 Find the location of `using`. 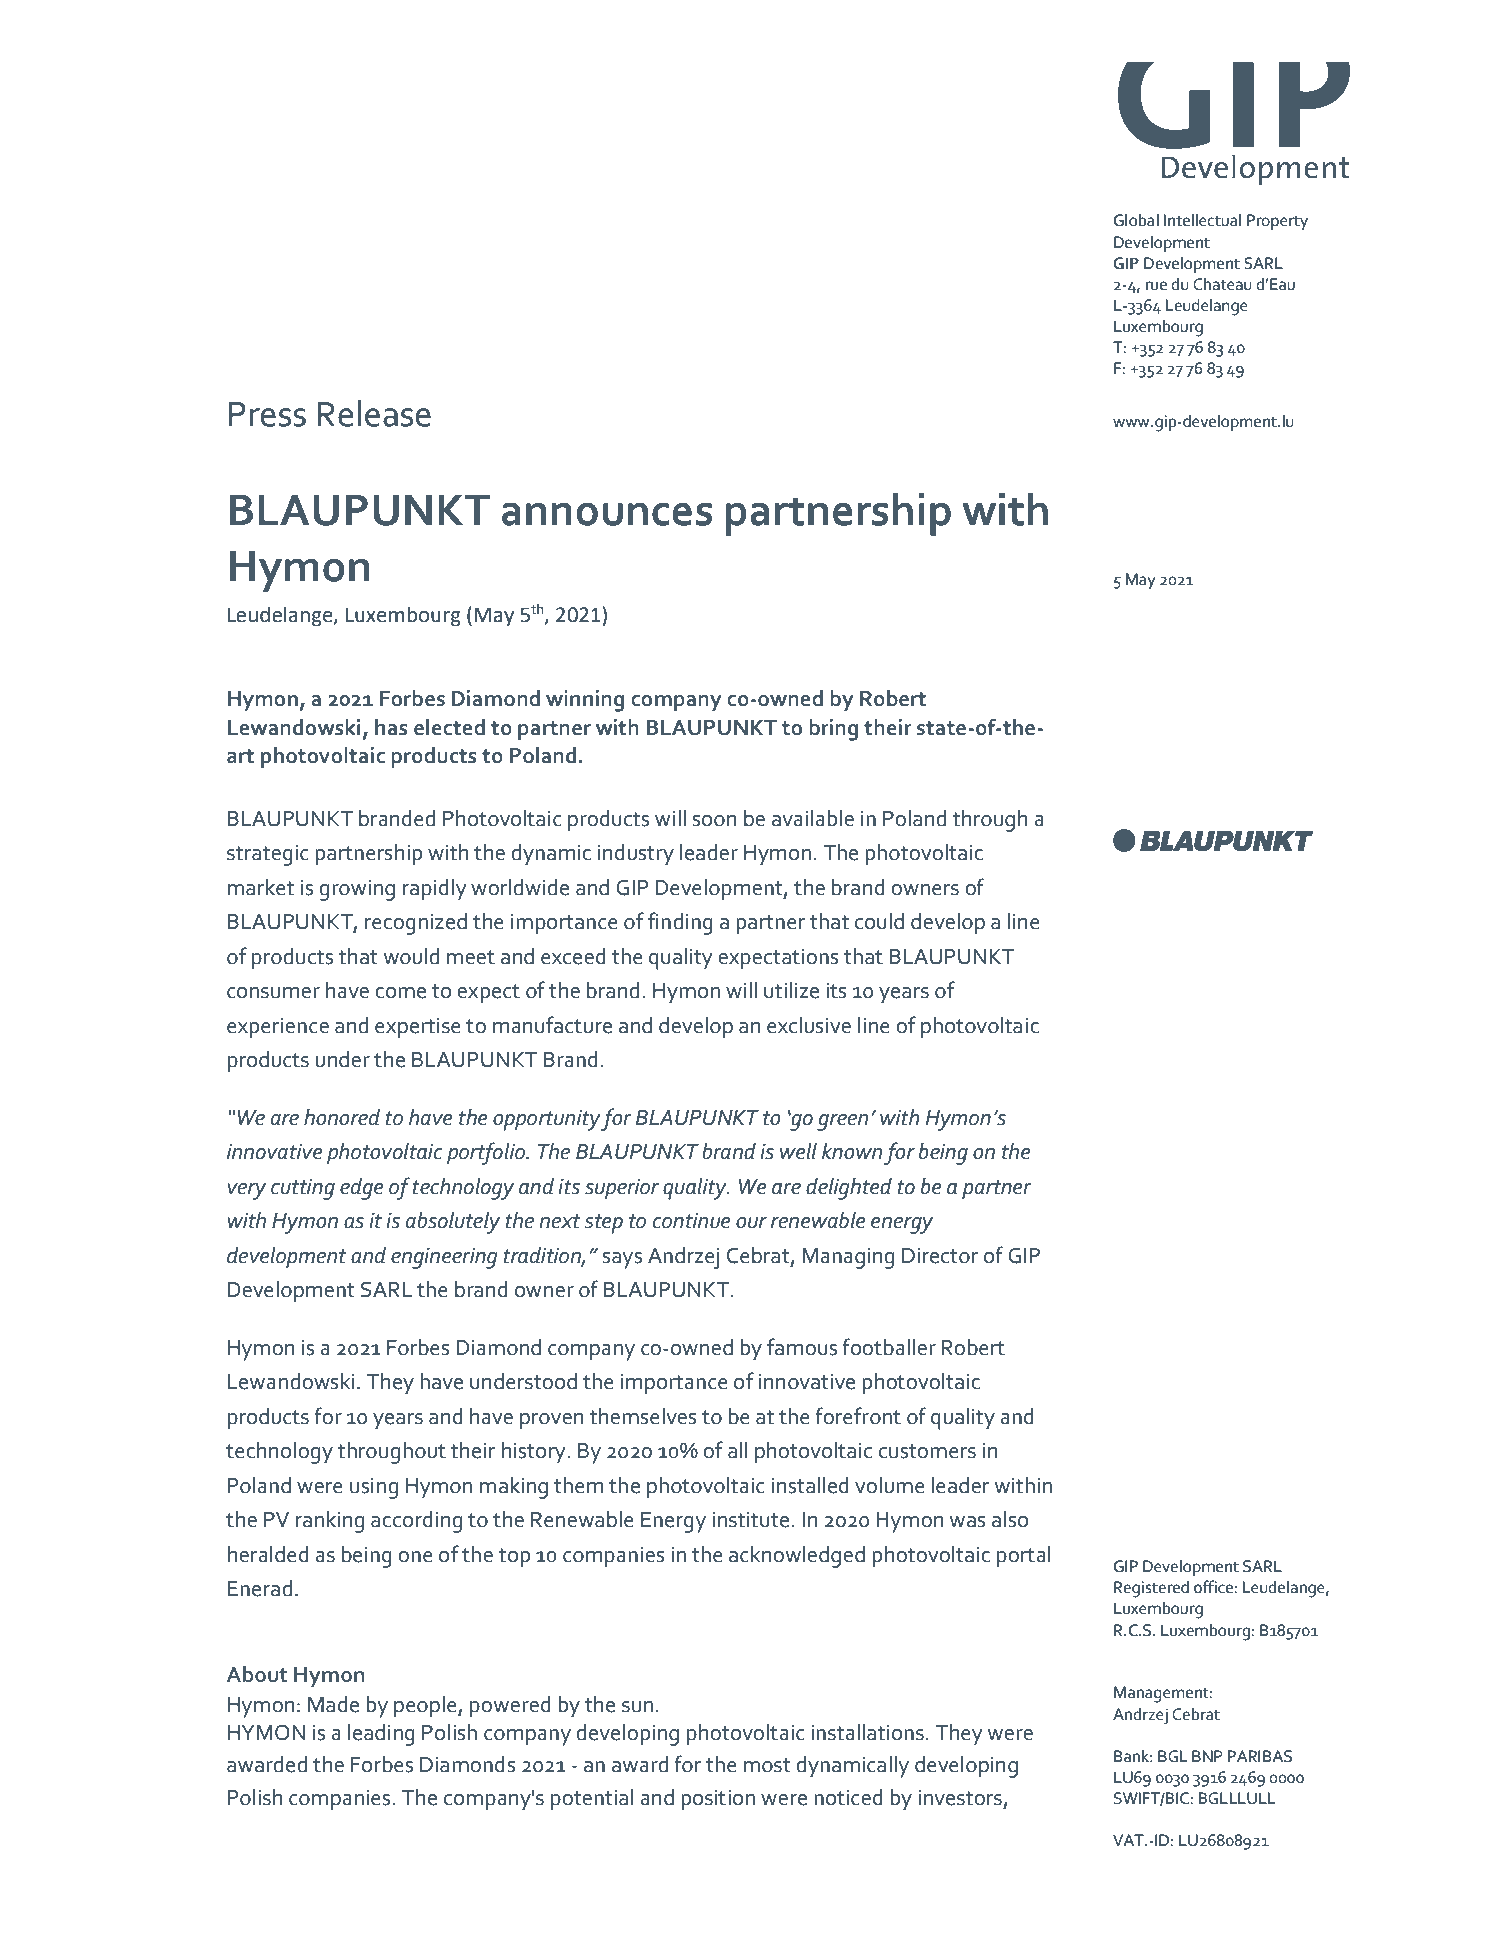

using is located at coordinates (374, 1488).
